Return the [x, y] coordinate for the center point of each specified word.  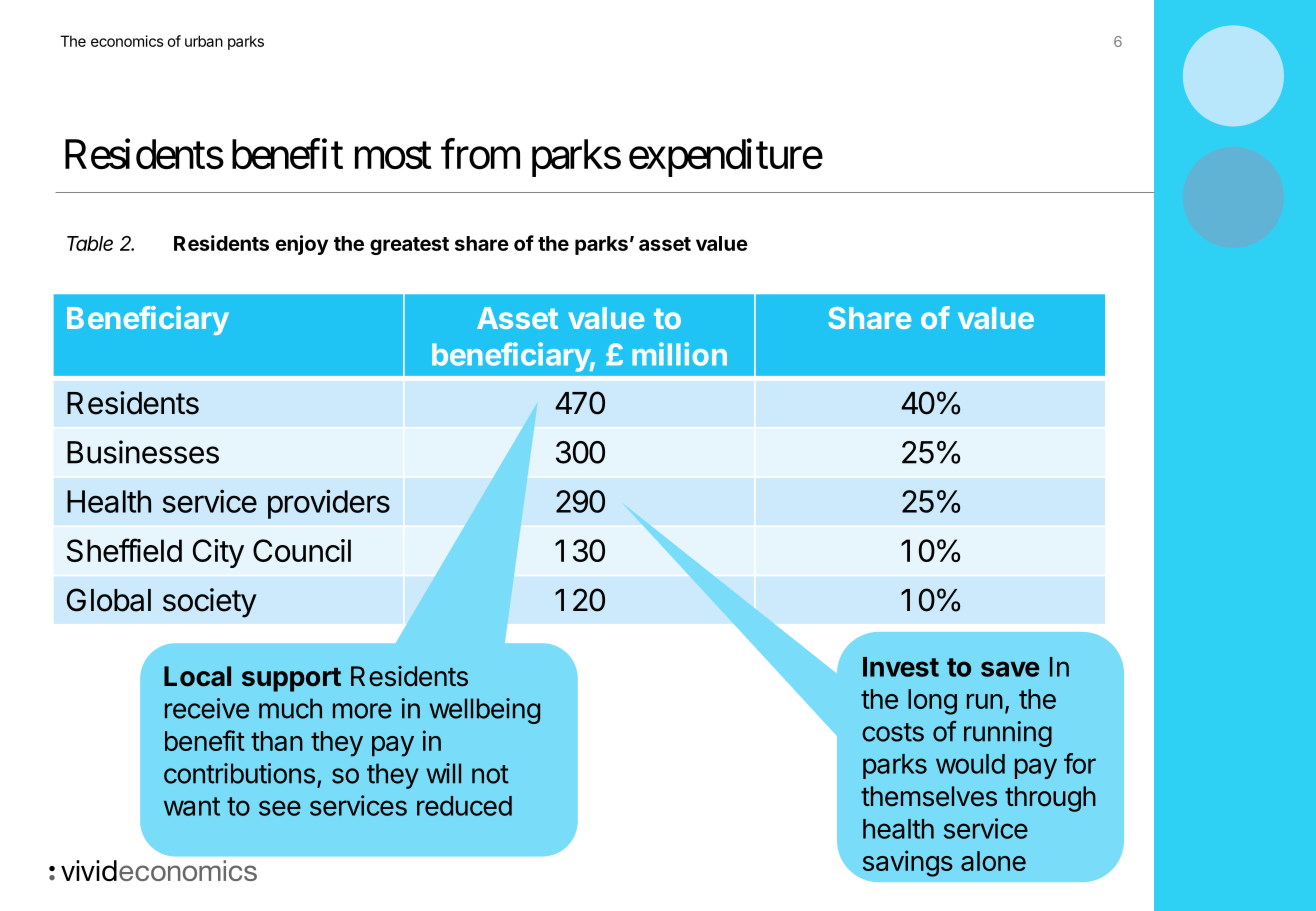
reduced [464, 806]
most [393, 156]
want [192, 806]
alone [993, 861]
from [480, 154]
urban [204, 41]
